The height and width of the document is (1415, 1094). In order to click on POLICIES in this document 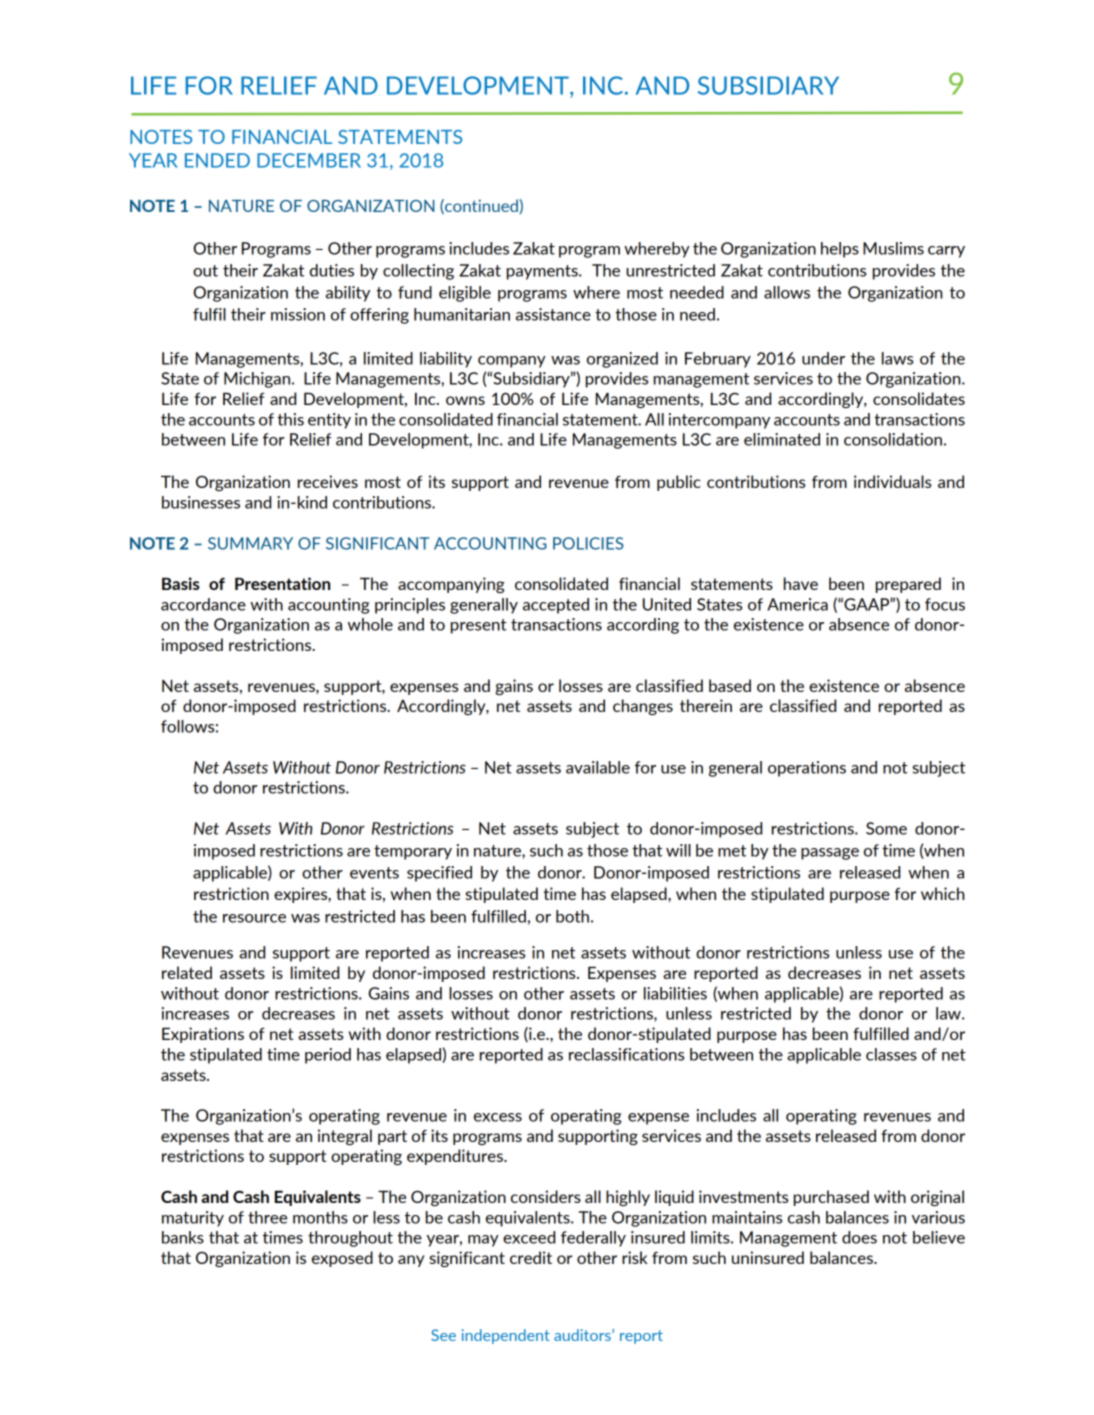, I will do `click(588, 543)`.
